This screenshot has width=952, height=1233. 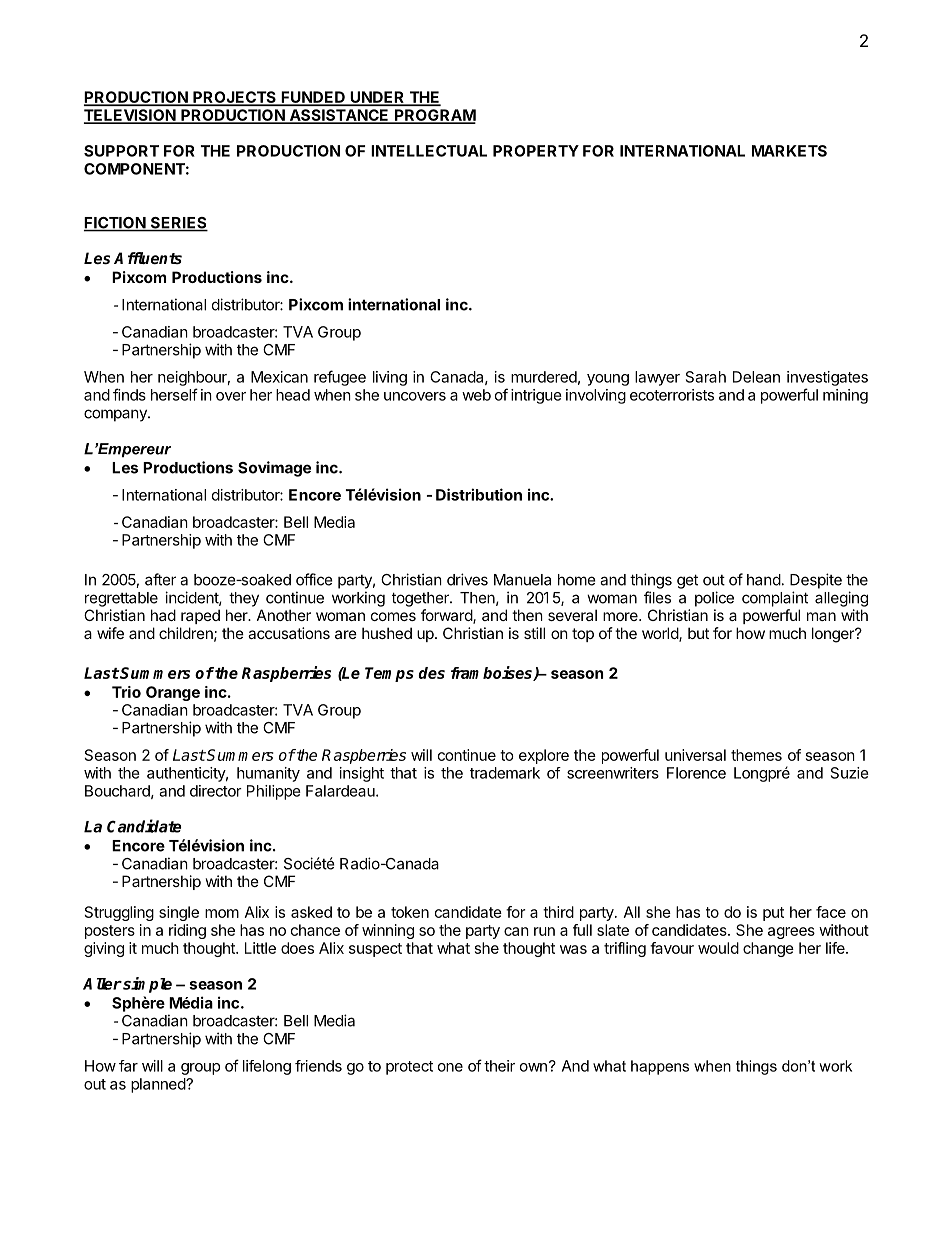 I want to click on Florence, so click(x=696, y=773).
